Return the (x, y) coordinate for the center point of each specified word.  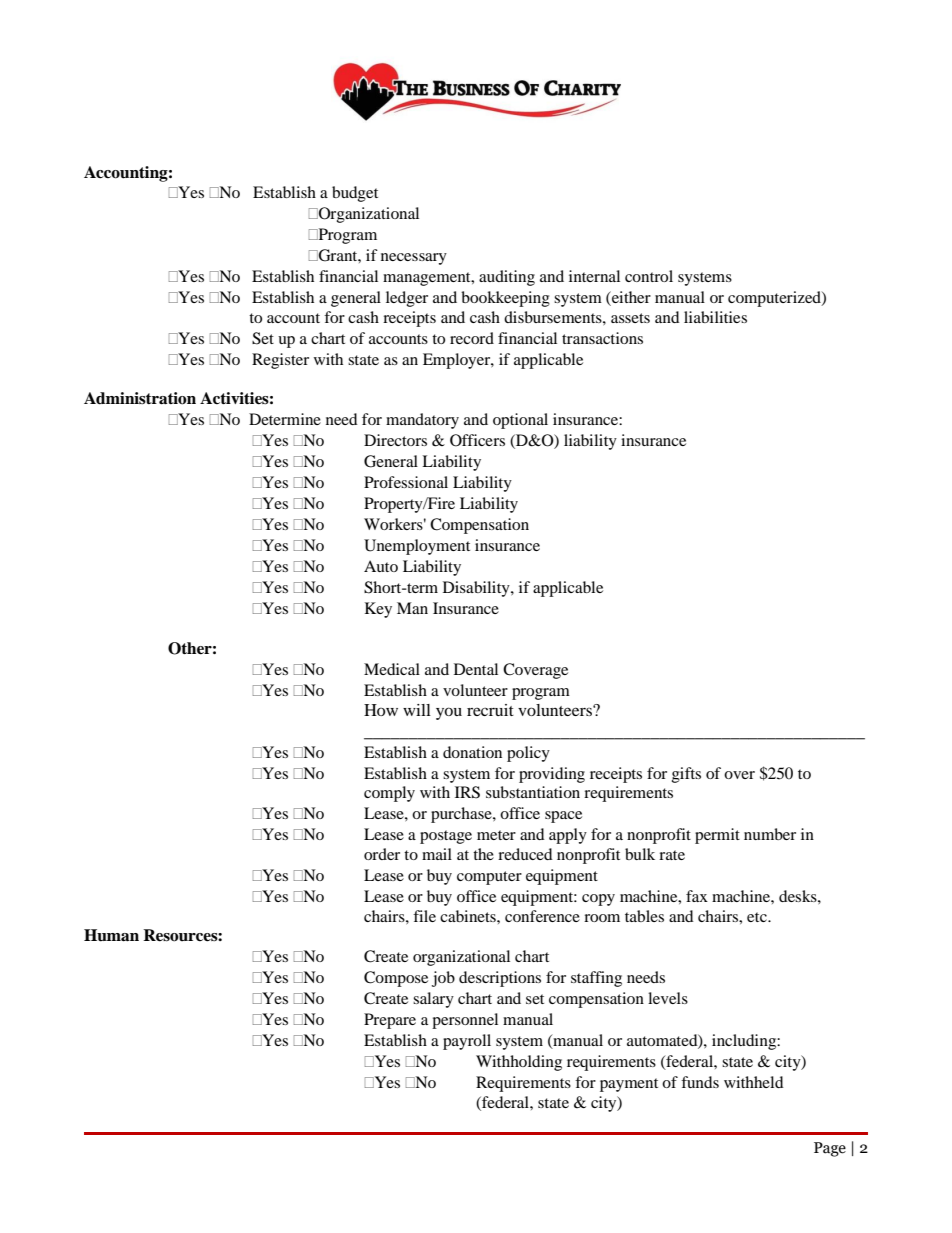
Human (111, 935)
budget (355, 194)
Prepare (390, 1021)
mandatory (422, 421)
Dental (476, 669)
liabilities (715, 317)
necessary (414, 259)
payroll (467, 1042)
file (424, 916)
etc (758, 917)
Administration (140, 398)
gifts (686, 775)
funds (700, 1082)
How (381, 710)
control (649, 276)
